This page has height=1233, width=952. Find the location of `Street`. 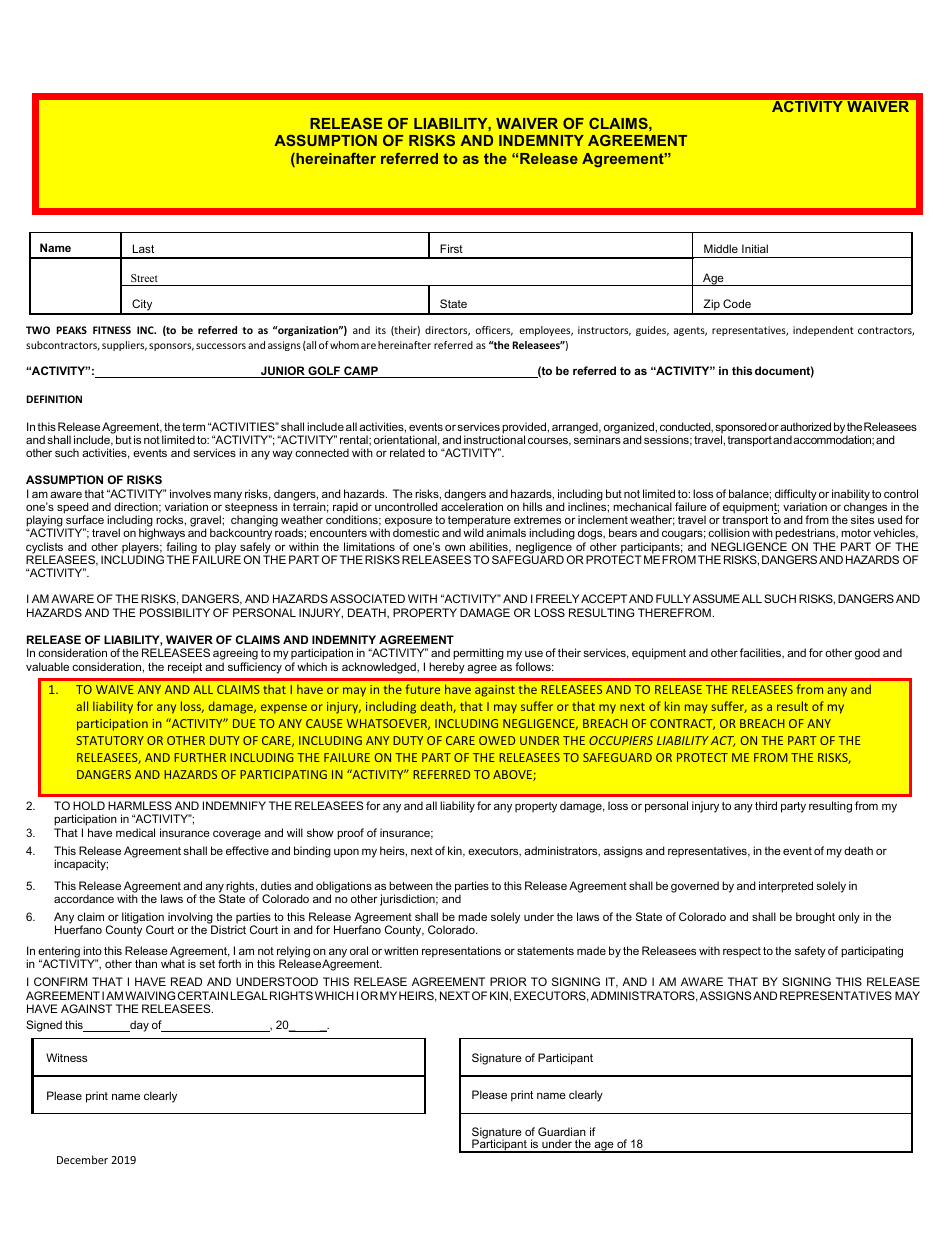

Street is located at coordinates (144, 278).
